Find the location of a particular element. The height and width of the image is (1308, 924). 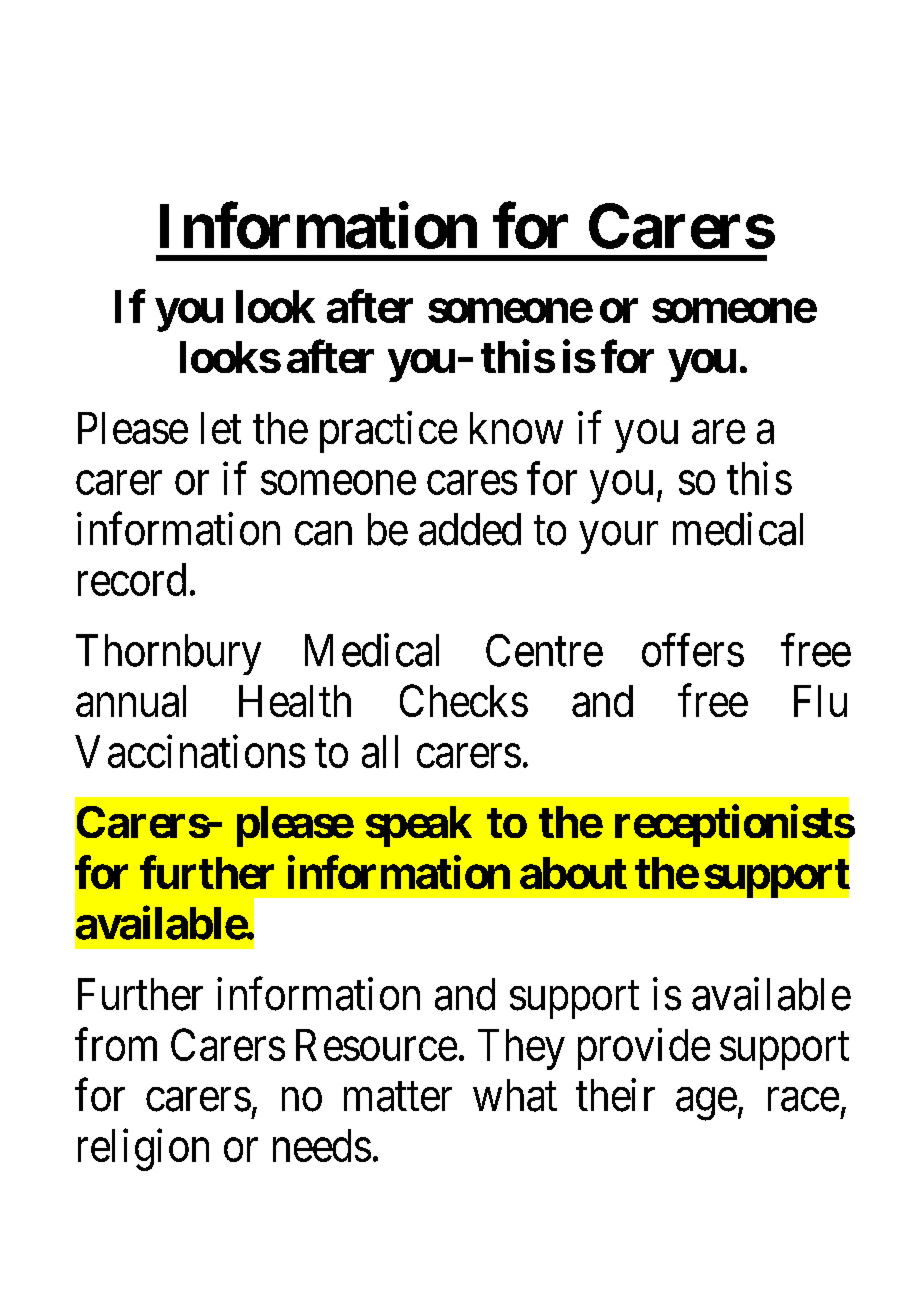

provide is located at coordinates (644, 1049).
